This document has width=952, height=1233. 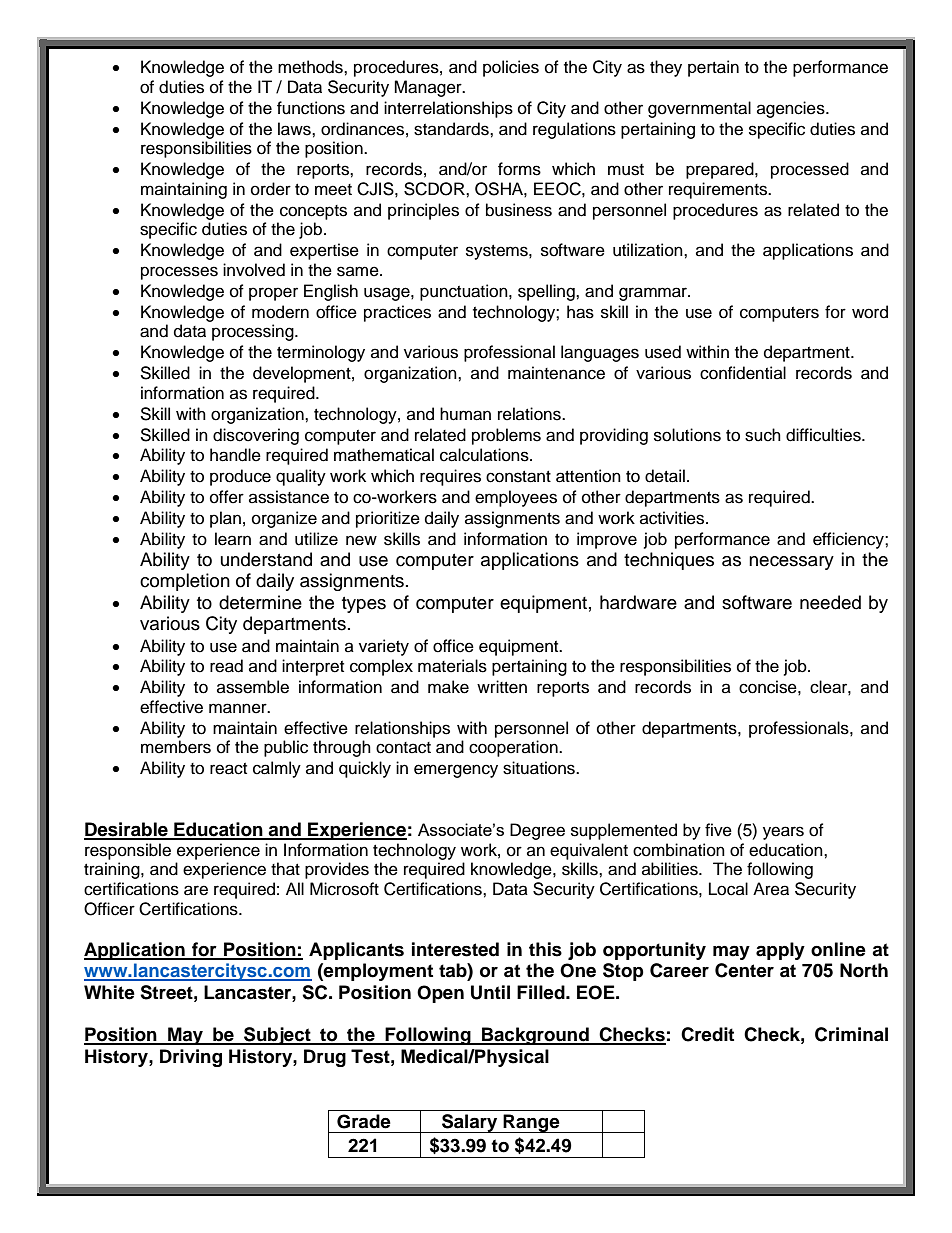 What do you see at coordinates (511, 68) in the document?
I see `policies` at bounding box center [511, 68].
